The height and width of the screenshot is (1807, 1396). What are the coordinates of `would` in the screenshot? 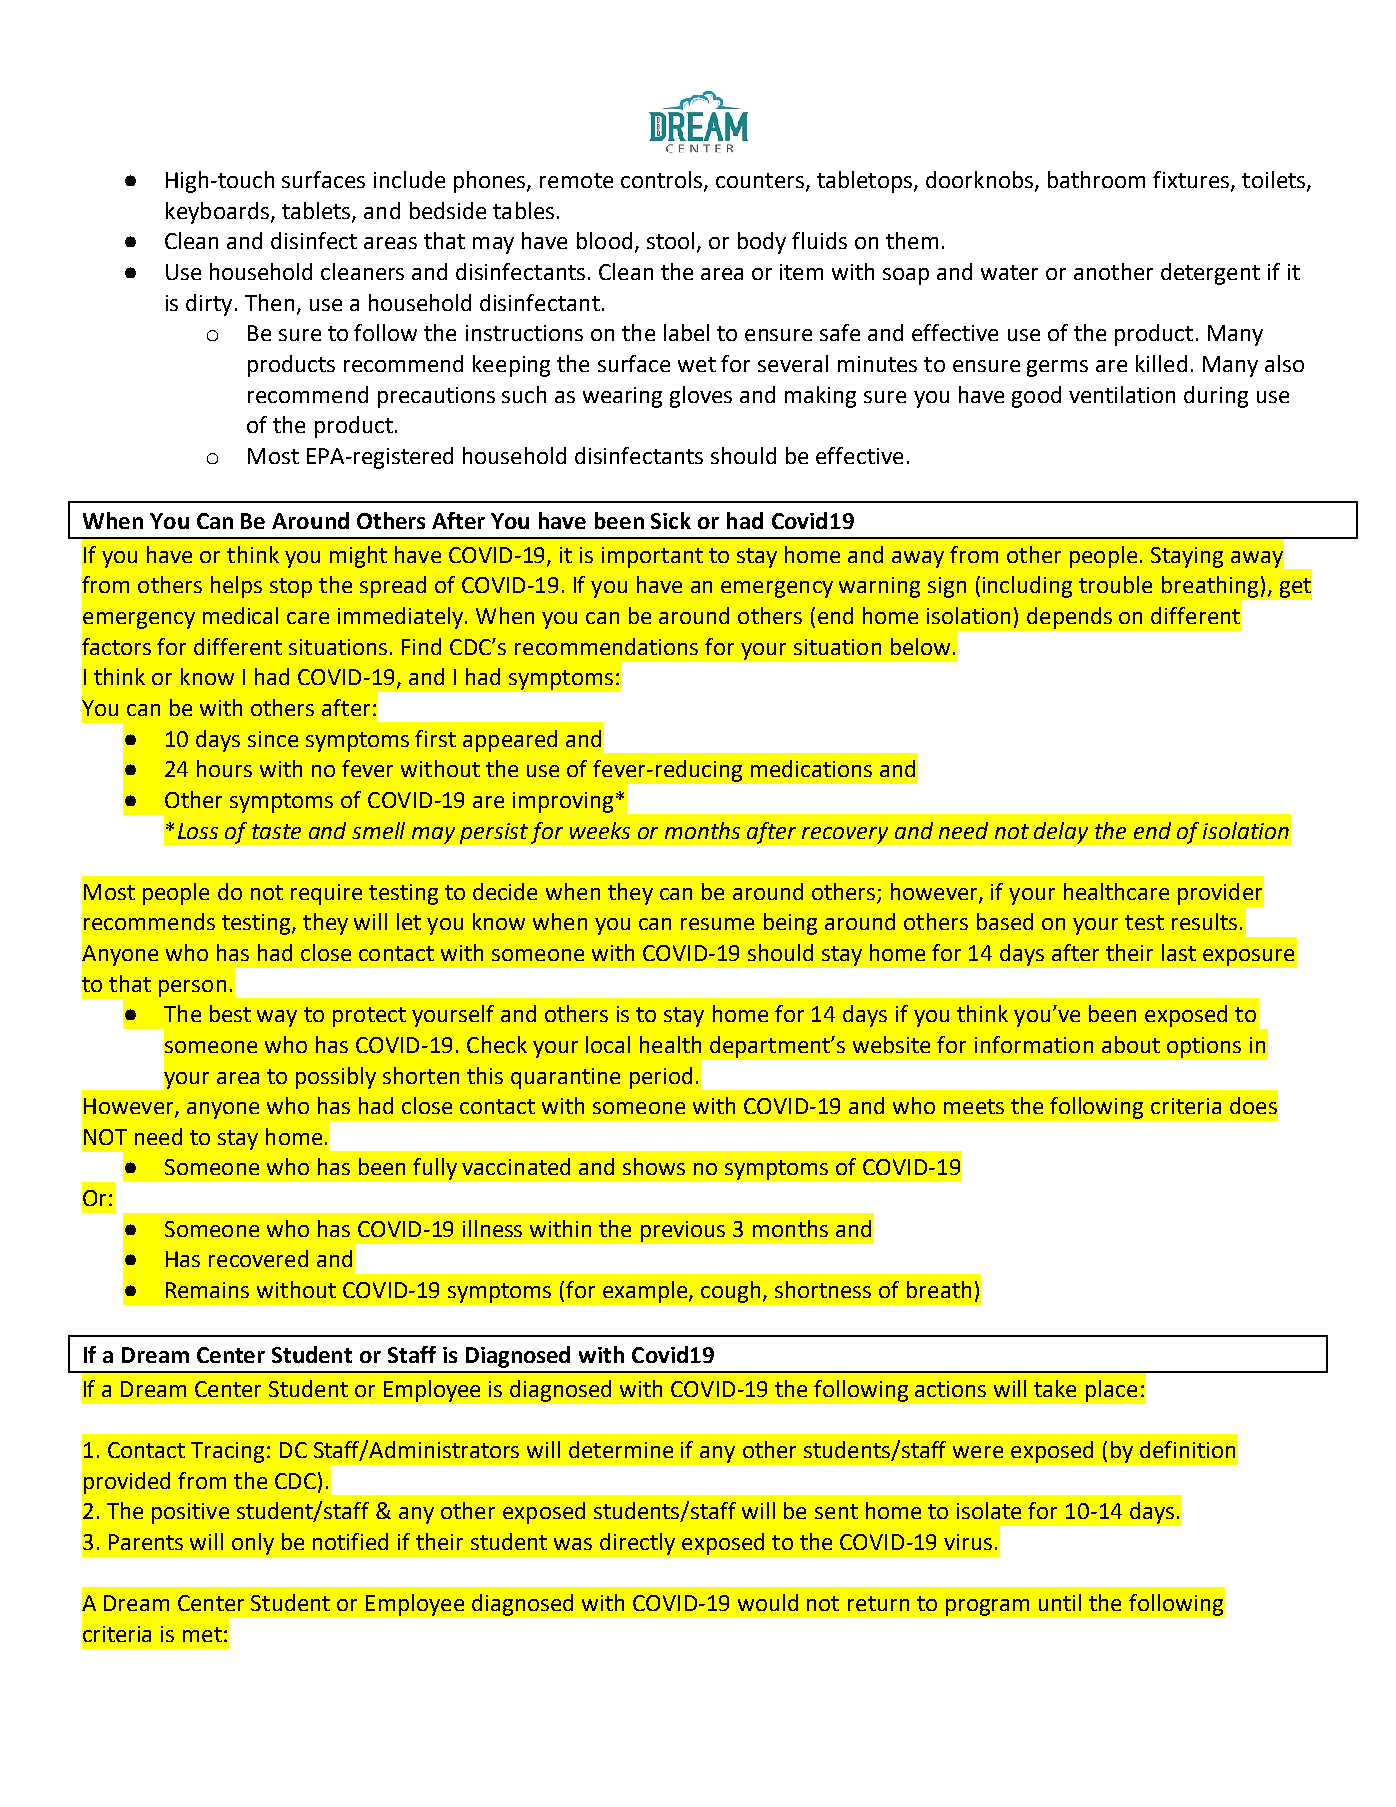 It's located at (768, 1602).
